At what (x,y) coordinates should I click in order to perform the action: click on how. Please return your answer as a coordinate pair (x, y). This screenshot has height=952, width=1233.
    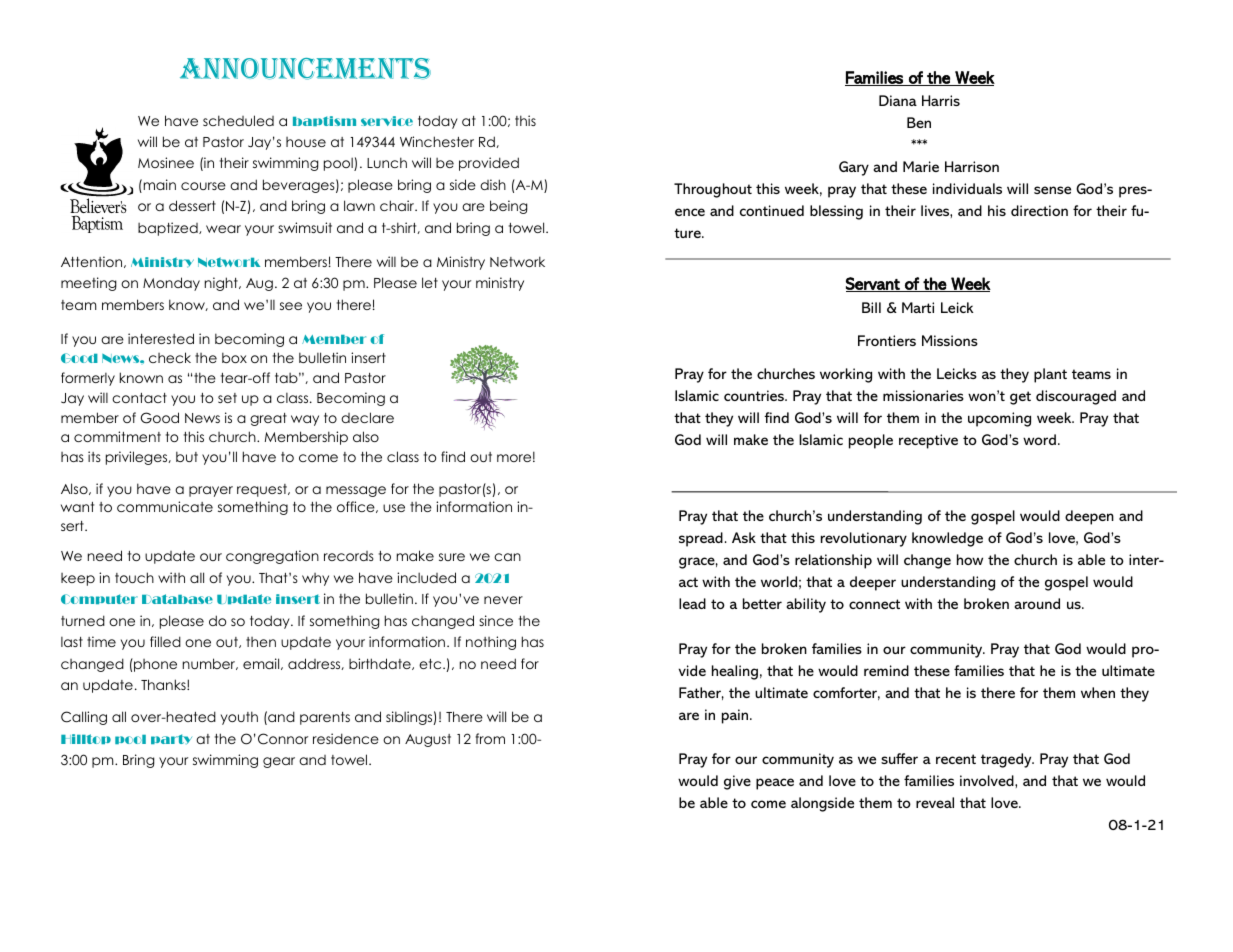
    Looking at the image, I should click on (970, 559).
